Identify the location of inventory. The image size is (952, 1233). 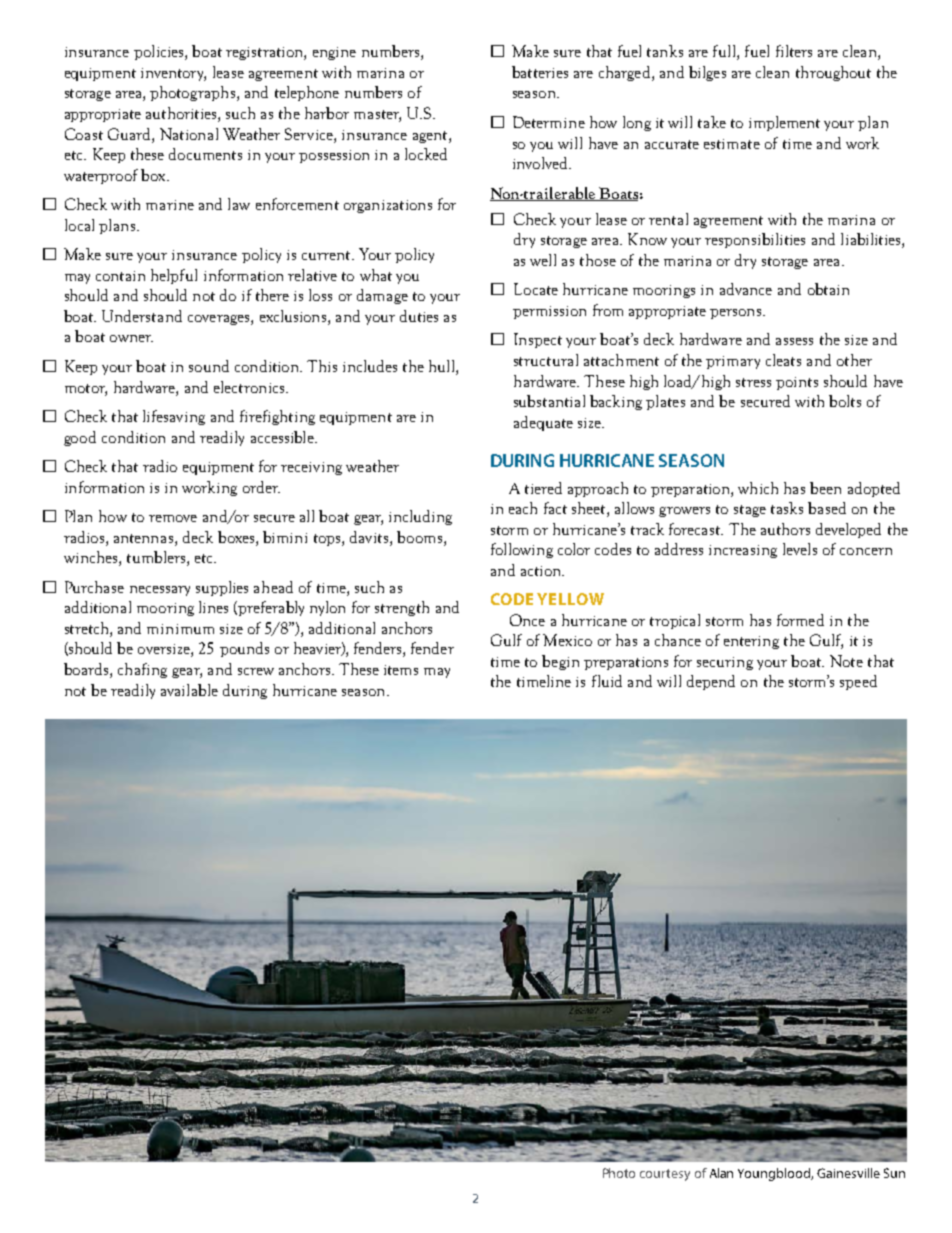
(173, 74).
